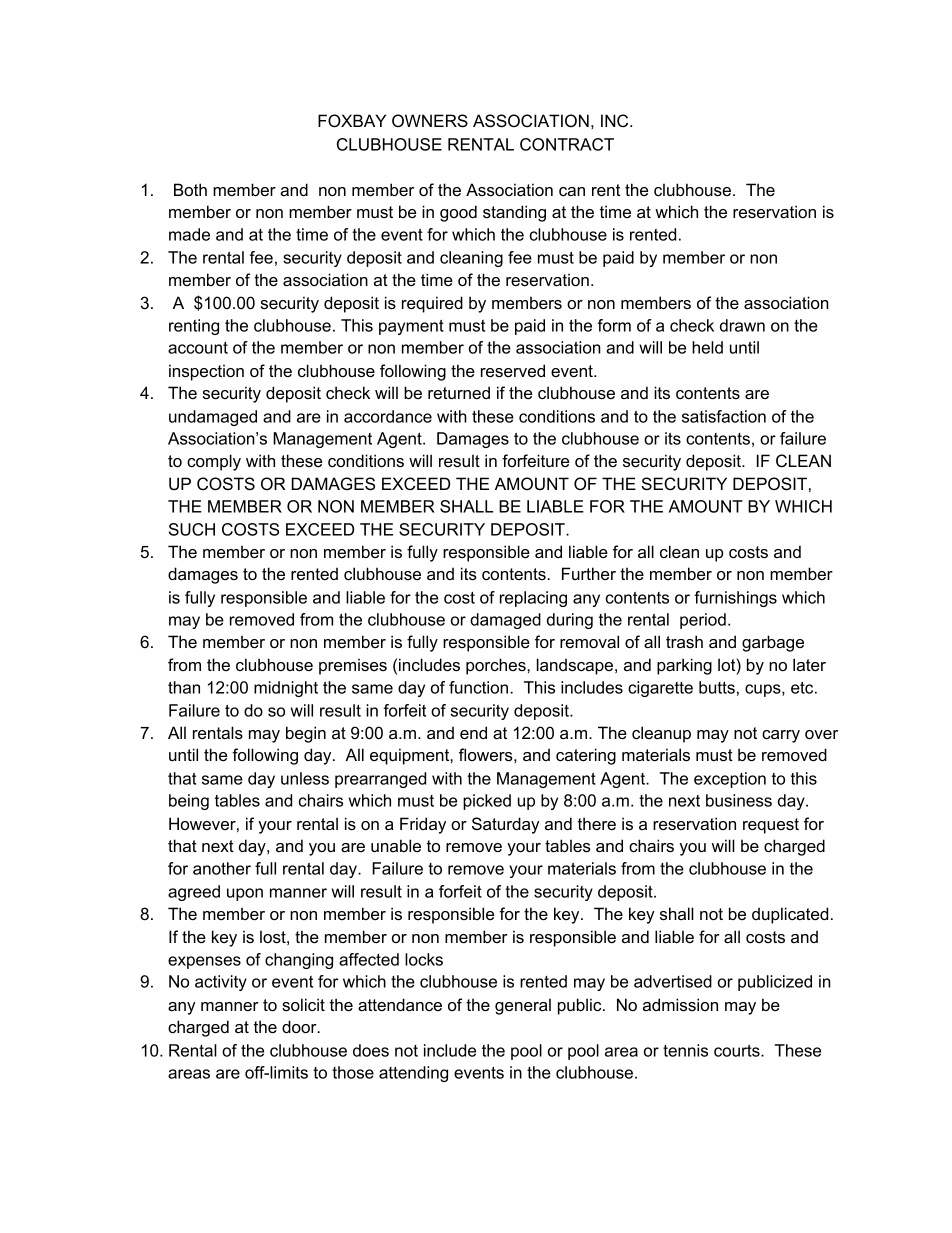 The width and height of the screenshot is (952, 1233). What do you see at coordinates (523, 1006) in the screenshot?
I see `general` at bounding box center [523, 1006].
